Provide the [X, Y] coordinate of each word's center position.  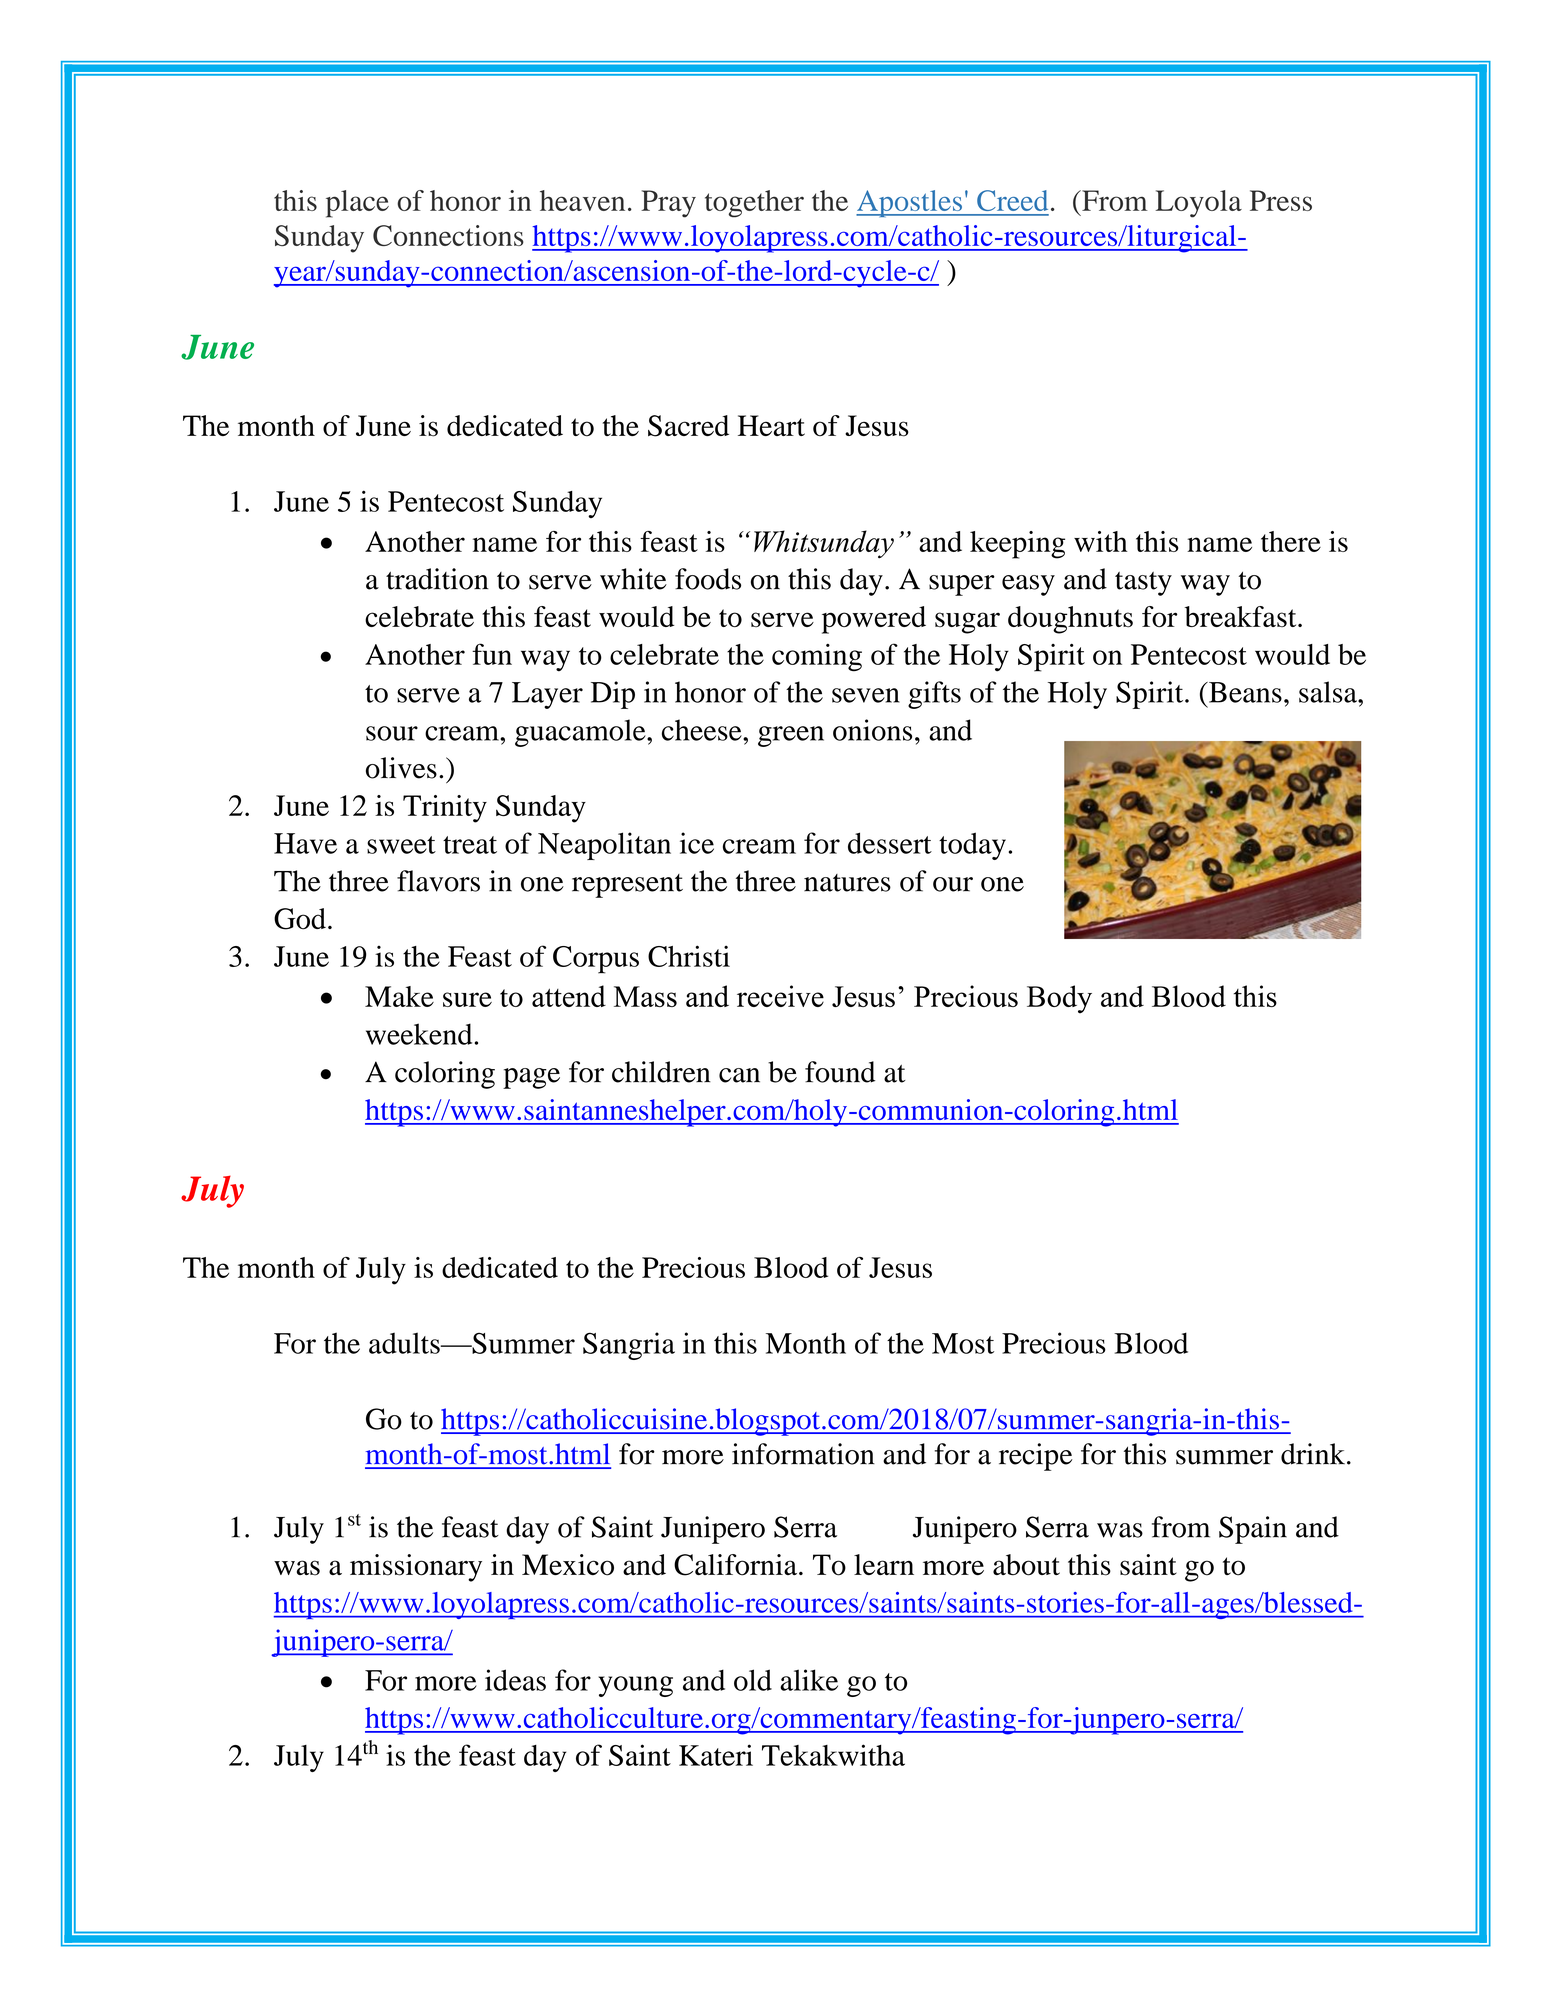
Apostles [910, 203]
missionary [416, 1568]
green [791, 736]
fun [492, 654]
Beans [1244, 692]
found [840, 1072]
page [531, 1078]
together [754, 204]
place [357, 204]
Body [1059, 999]
